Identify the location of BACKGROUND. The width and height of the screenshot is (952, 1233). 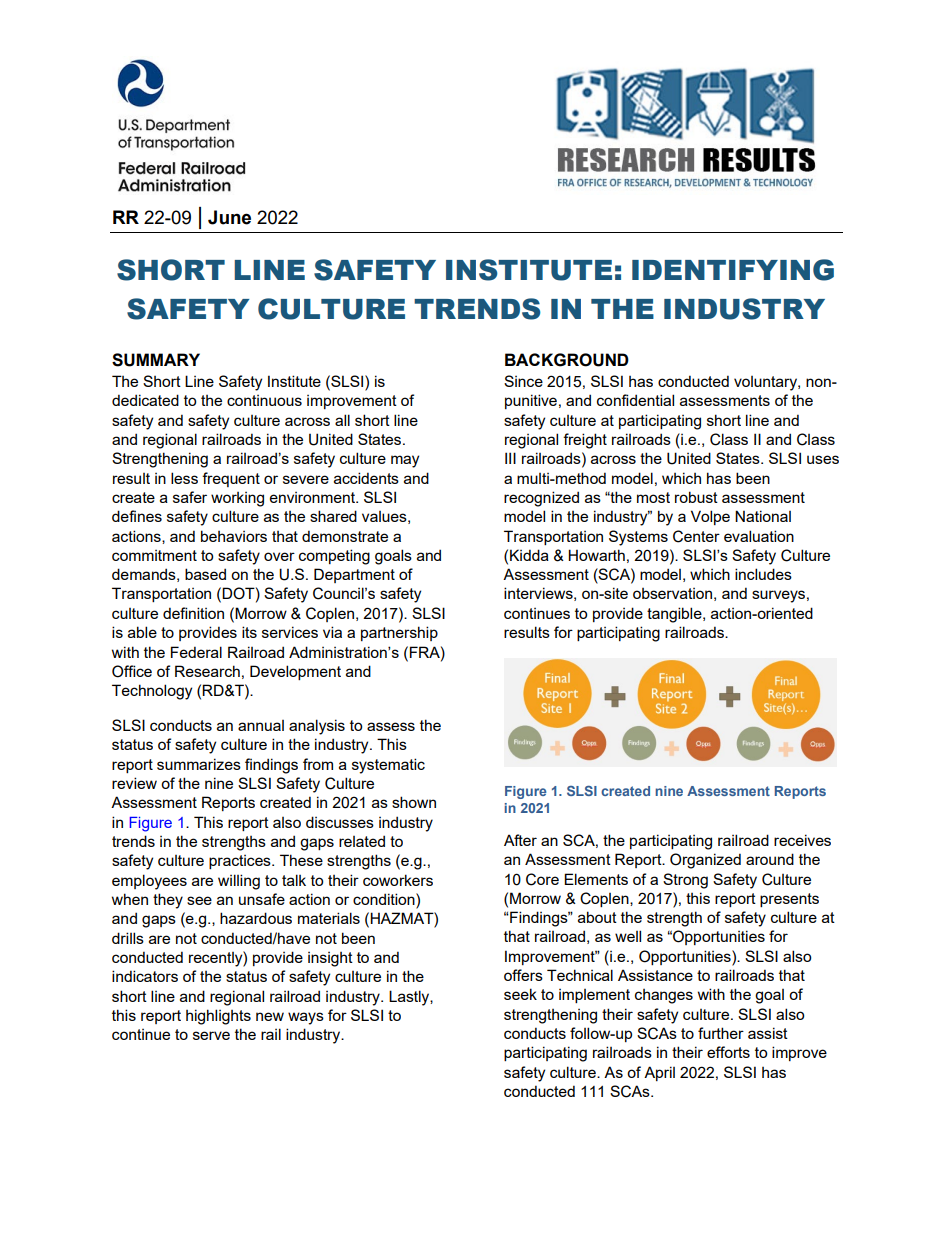
(567, 360).
